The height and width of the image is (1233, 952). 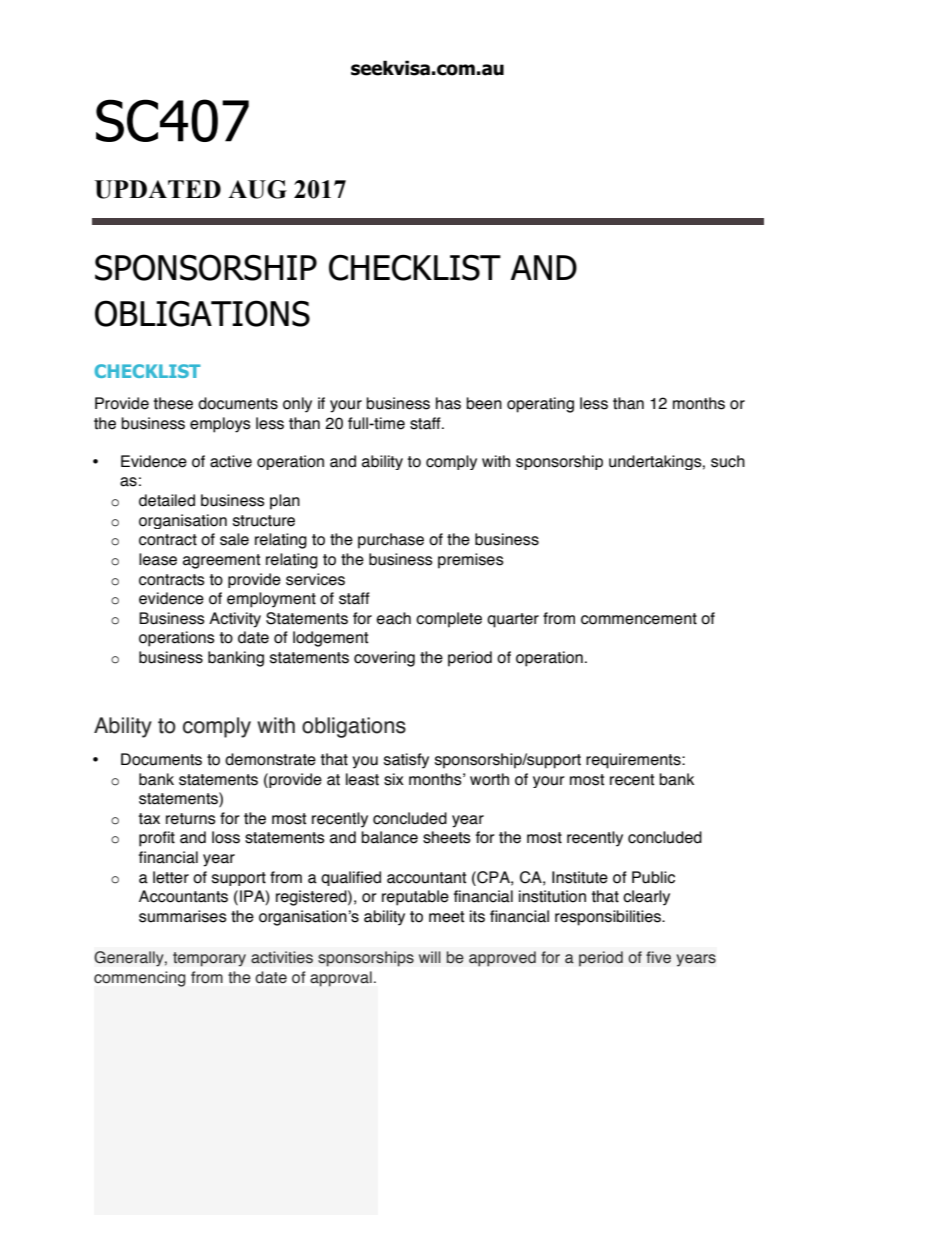 I want to click on been, so click(x=484, y=403).
